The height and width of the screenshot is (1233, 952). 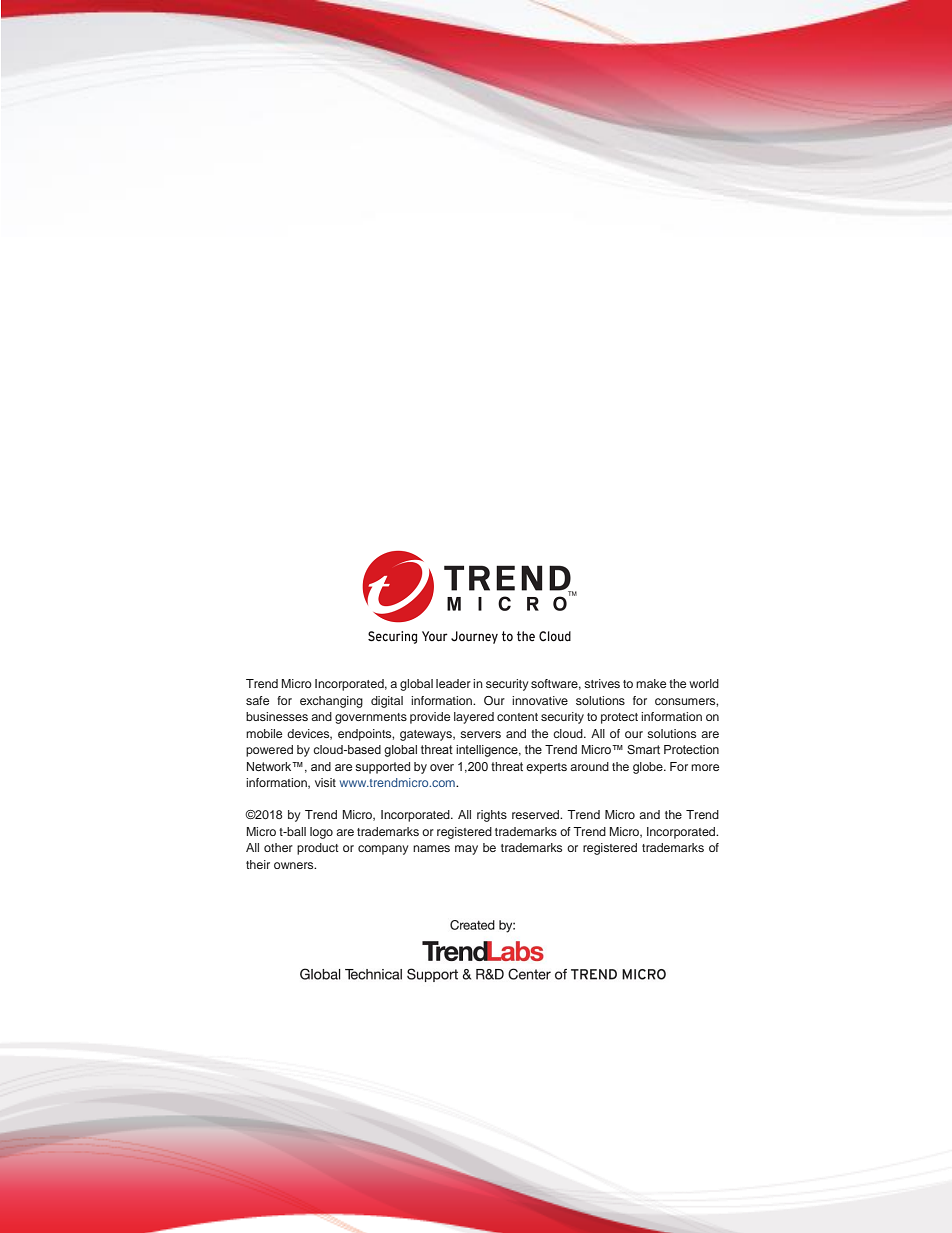 I want to click on may, so click(x=466, y=850).
